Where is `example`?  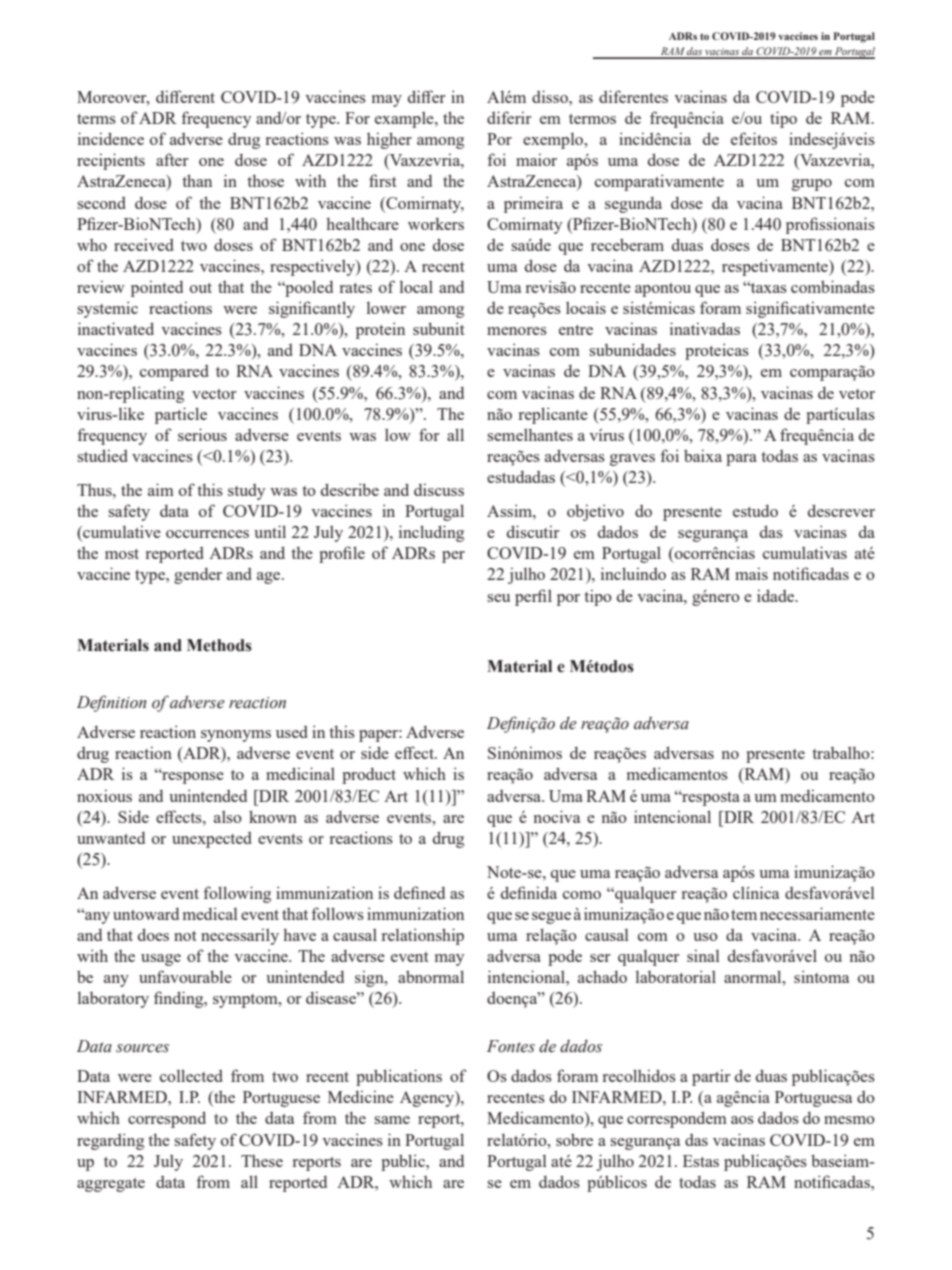 example is located at coordinates (405, 119).
